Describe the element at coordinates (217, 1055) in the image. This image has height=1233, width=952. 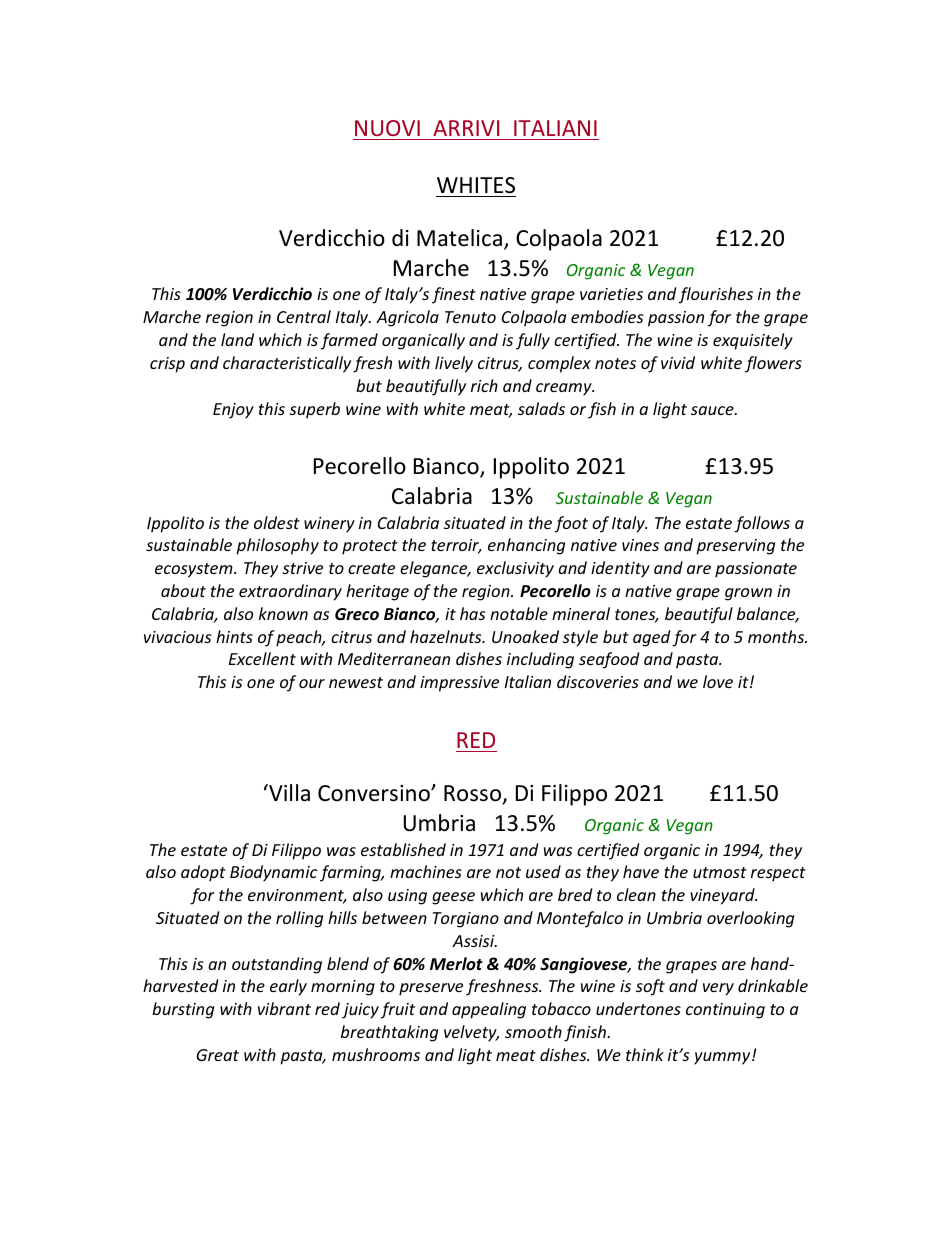
I see `Great` at that location.
